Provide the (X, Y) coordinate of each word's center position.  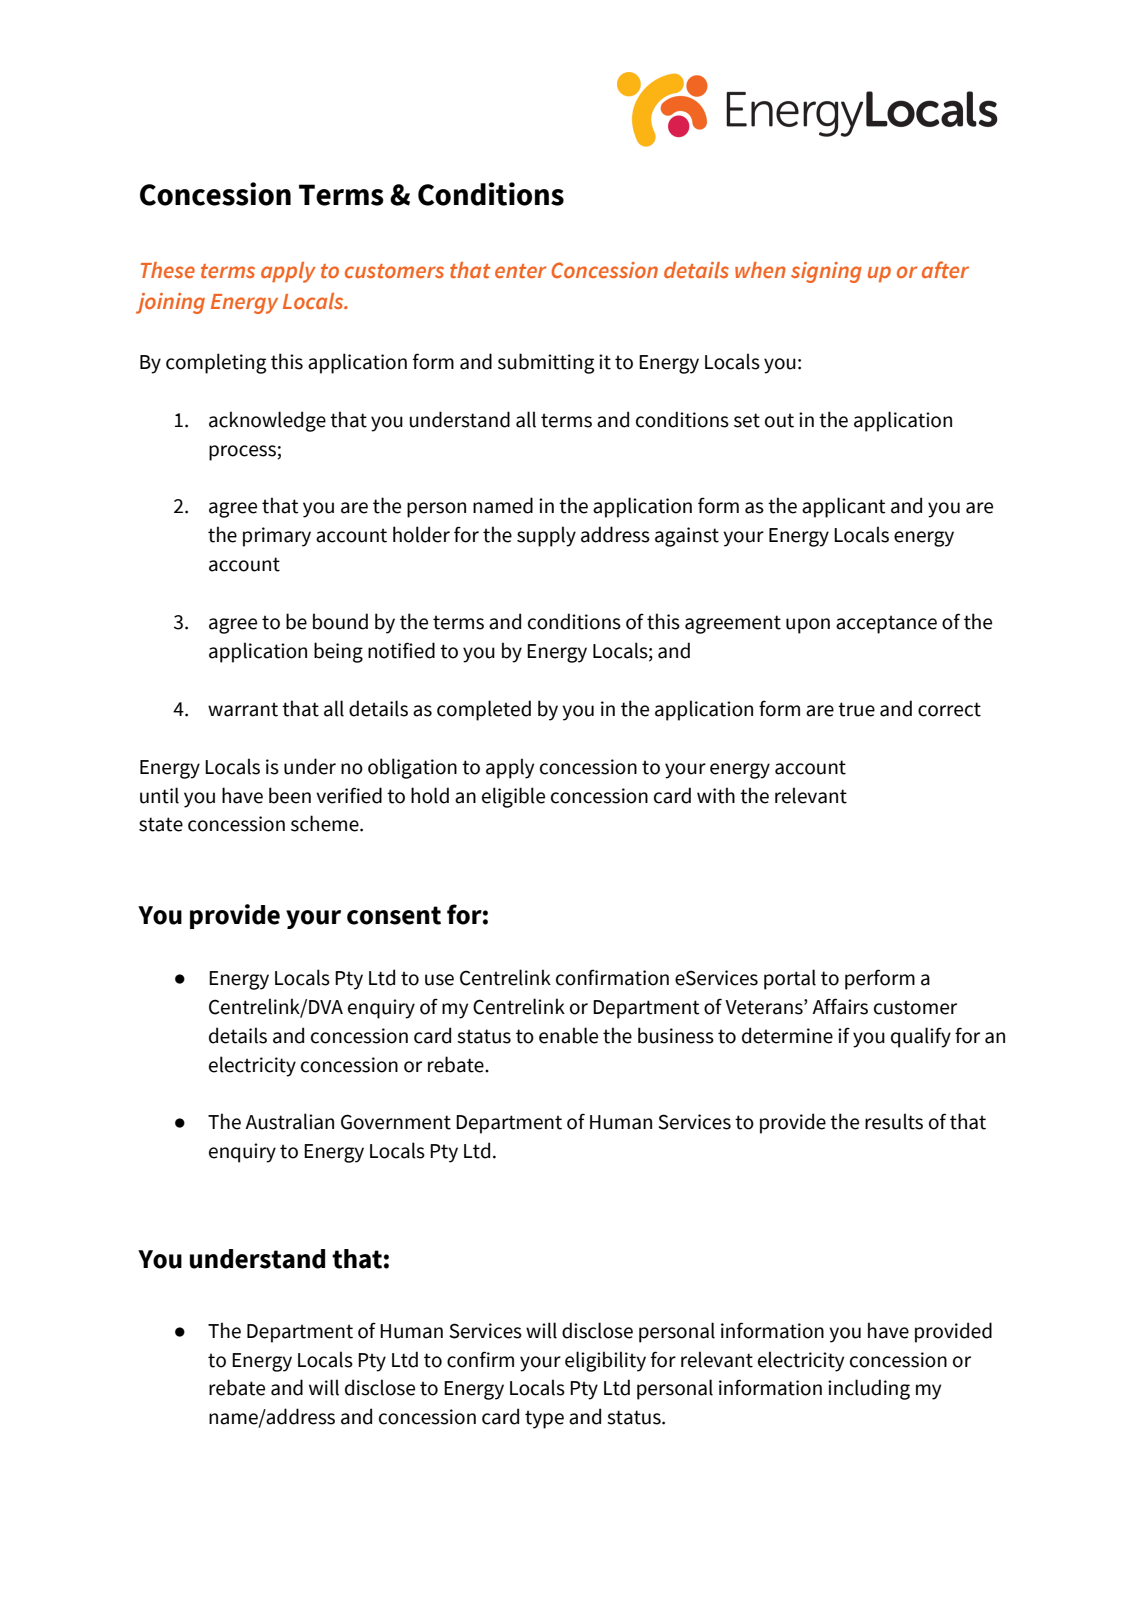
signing (826, 272)
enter (521, 271)
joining (170, 303)
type (544, 1419)
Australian (289, 1121)
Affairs (840, 1006)
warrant (243, 709)
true (856, 709)
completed (484, 710)
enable (568, 1035)
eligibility (605, 1361)
